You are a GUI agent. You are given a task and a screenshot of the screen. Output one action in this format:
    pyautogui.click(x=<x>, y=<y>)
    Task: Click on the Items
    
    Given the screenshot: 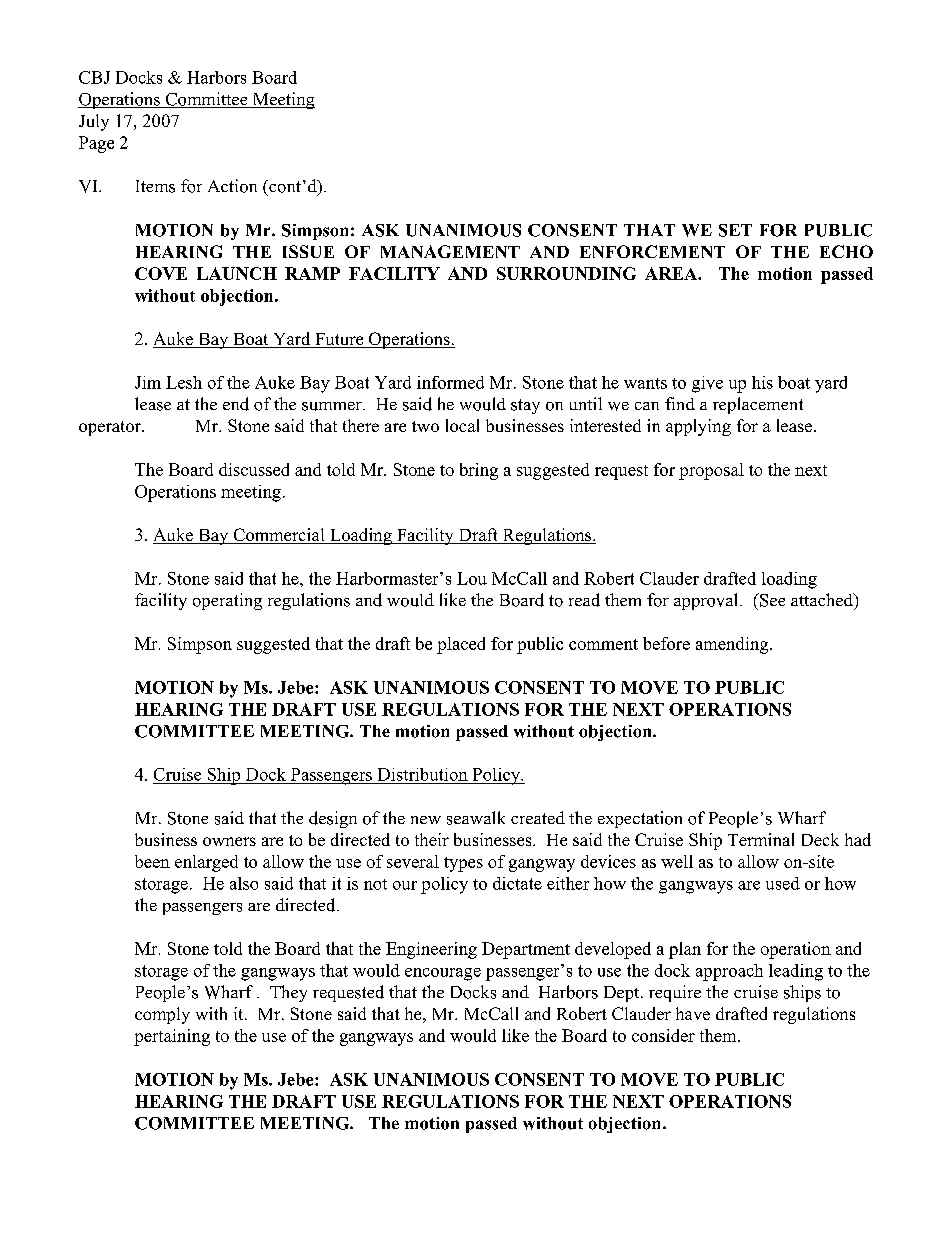 What is the action you would take?
    pyautogui.click(x=155, y=186)
